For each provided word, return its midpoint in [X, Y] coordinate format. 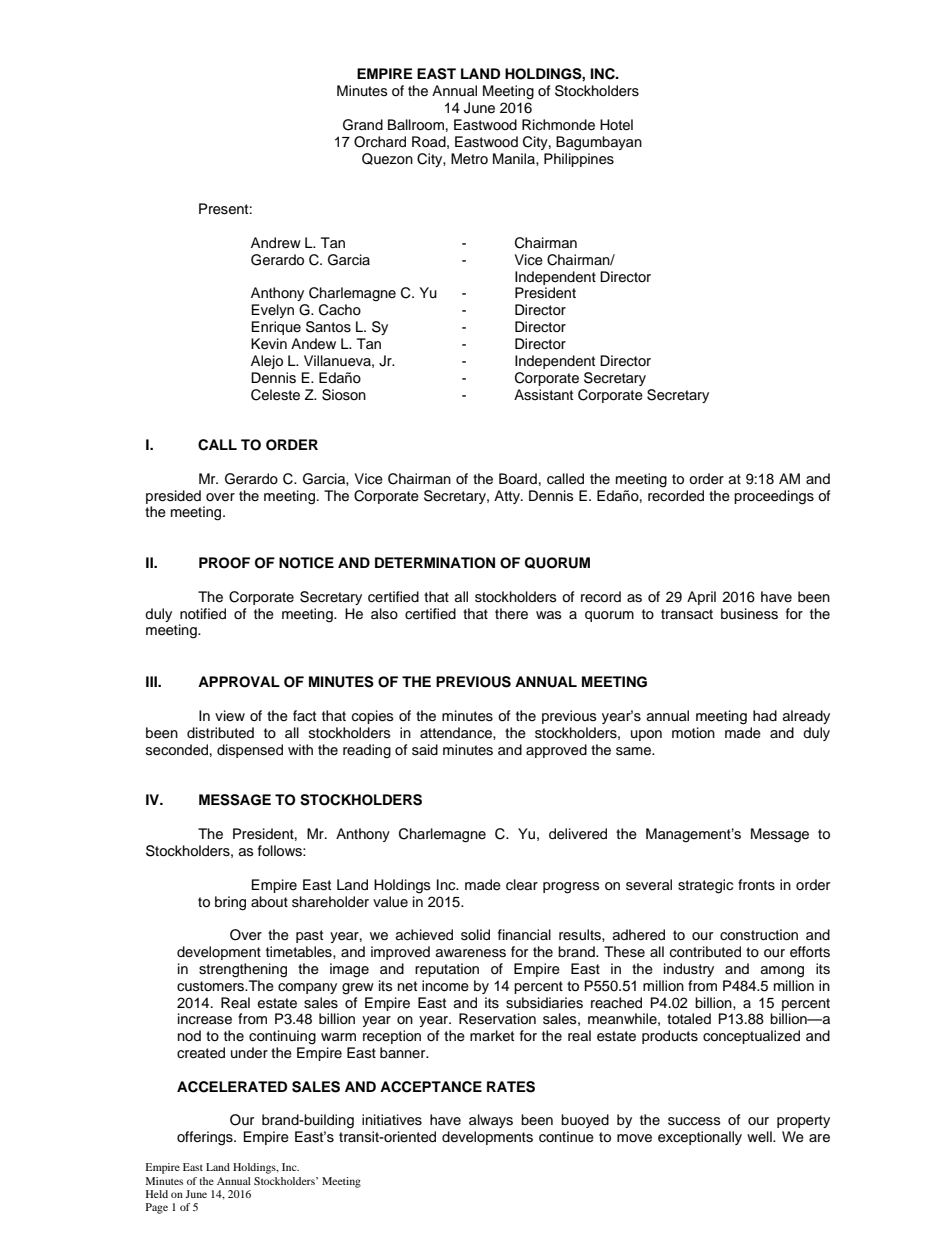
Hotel [616, 125]
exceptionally [700, 1138]
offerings [206, 1138]
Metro [469, 159]
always [491, 1121]
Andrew [276, 243]
